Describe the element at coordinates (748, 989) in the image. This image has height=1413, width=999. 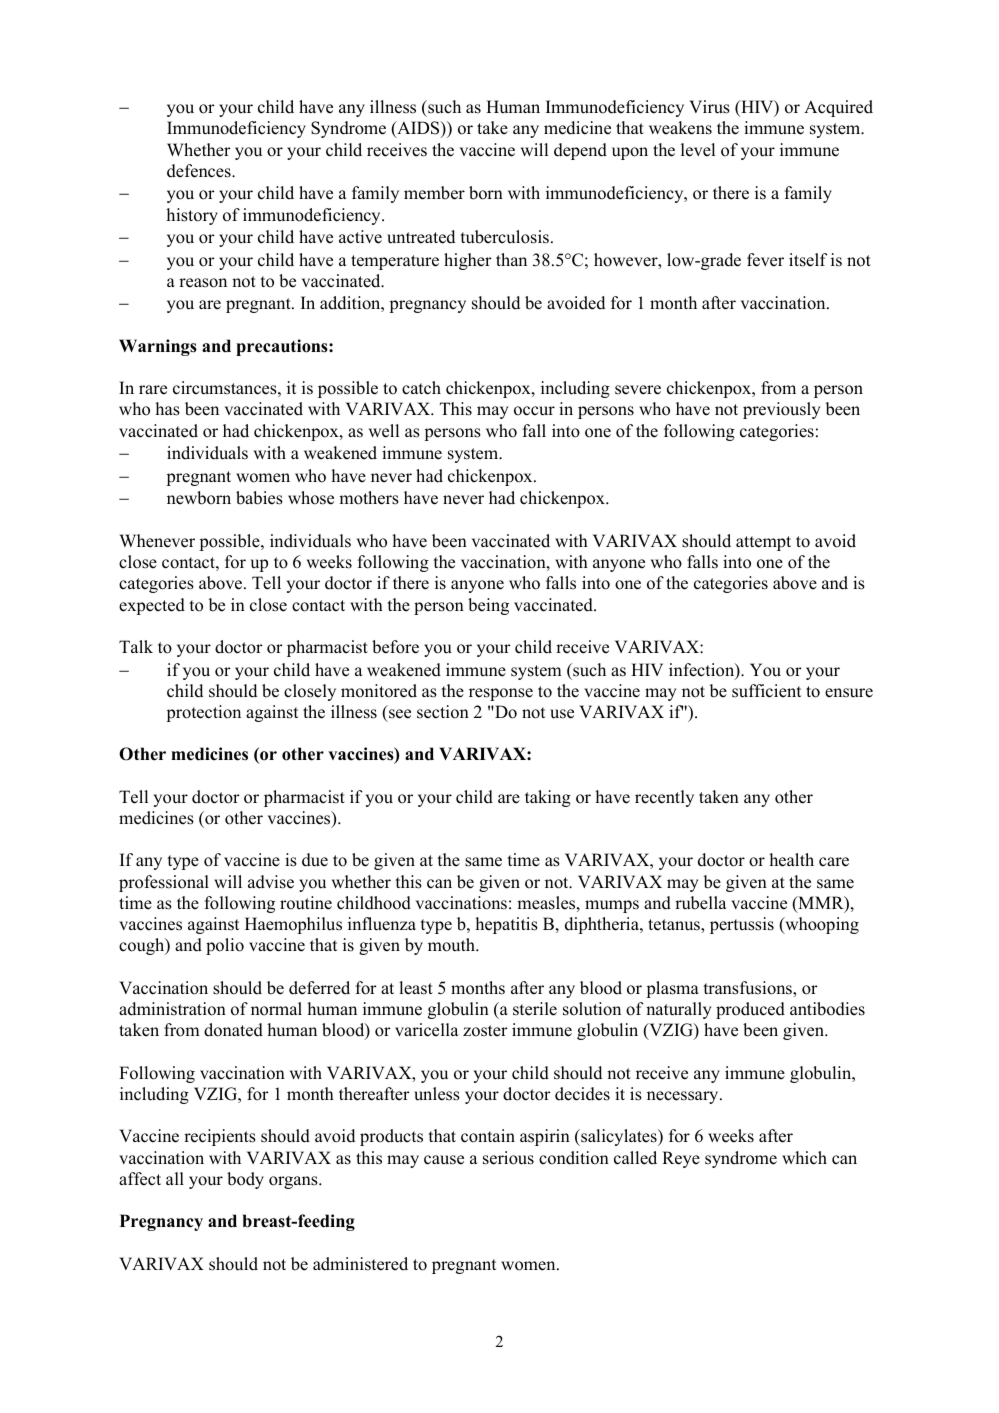
I see `transfusions` at that location.
